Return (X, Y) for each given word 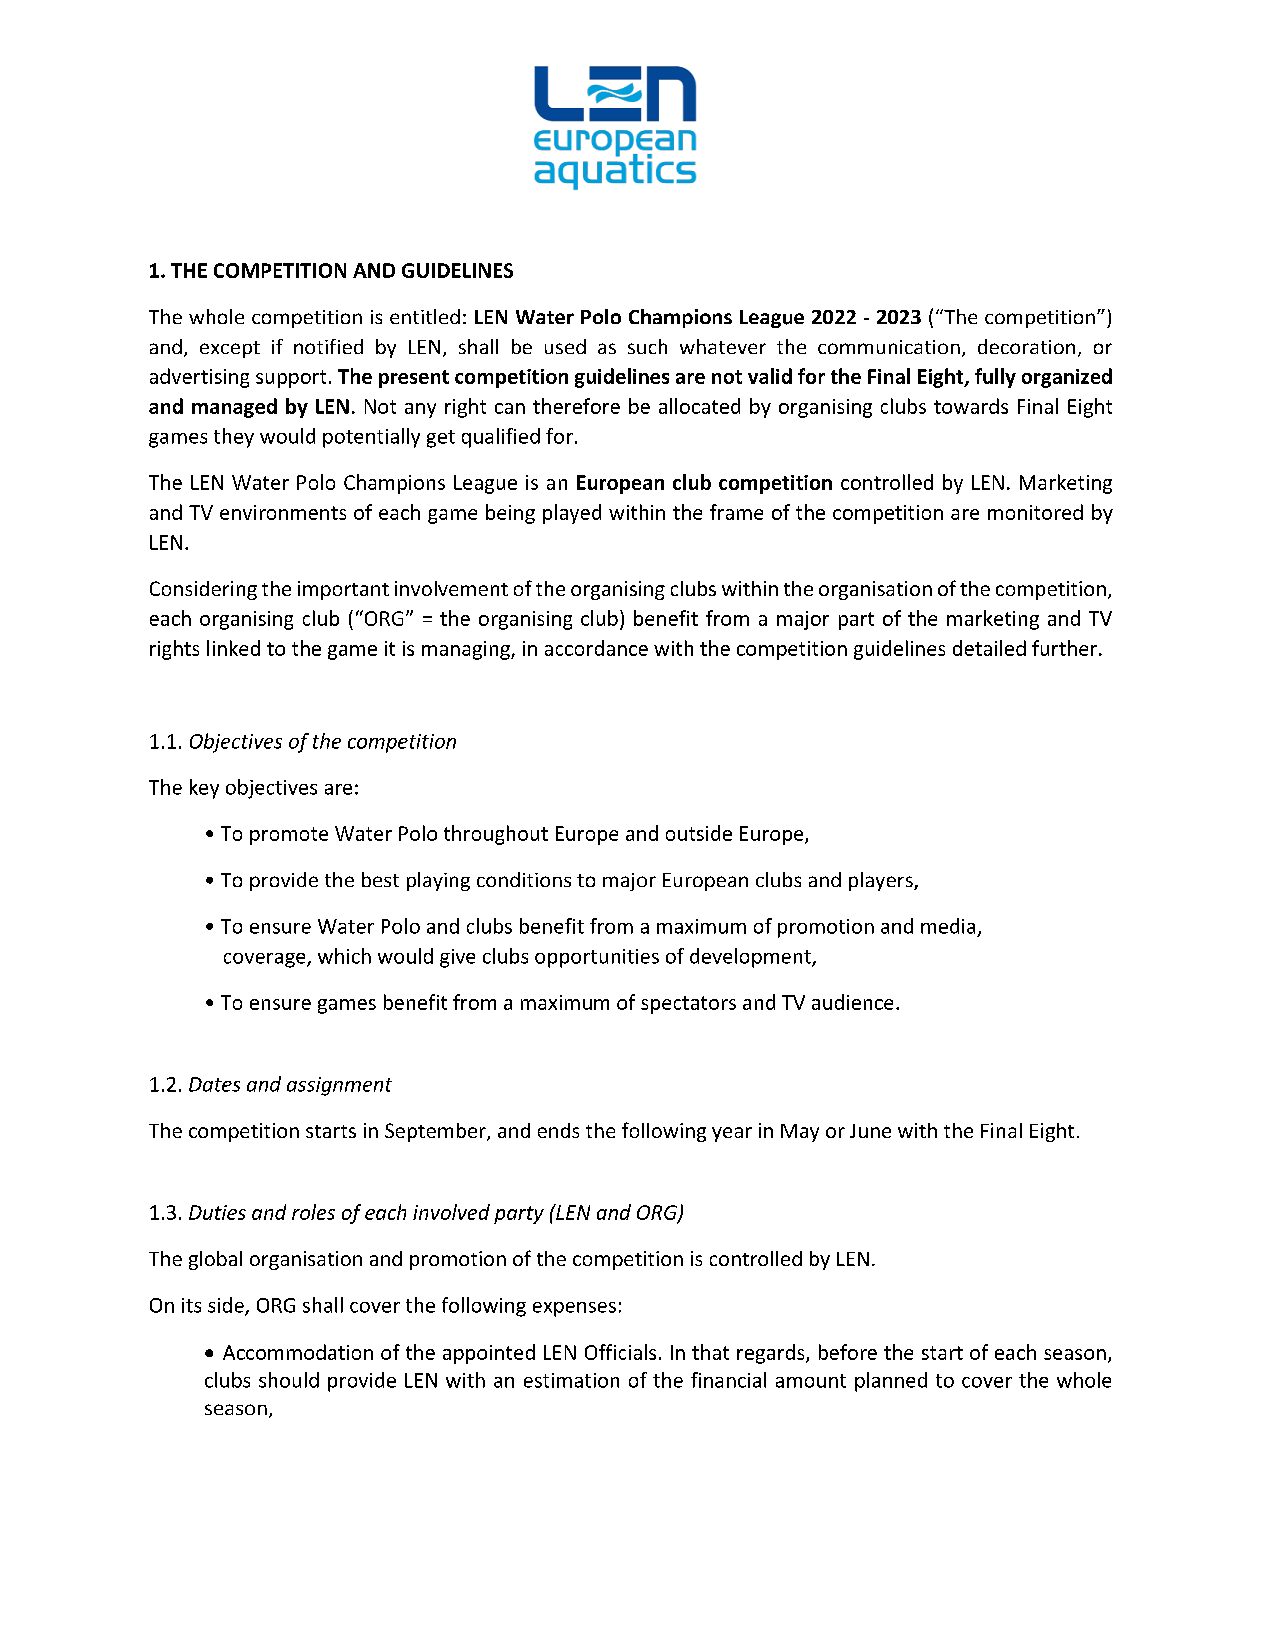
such (647, 346)
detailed (989, 648)
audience (852, 1002)
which (344, 956)
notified (328, 346)
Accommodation (298, 1352)
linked (233, 648)
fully (995, 378)
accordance (596, 648)
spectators (688, 1005)
